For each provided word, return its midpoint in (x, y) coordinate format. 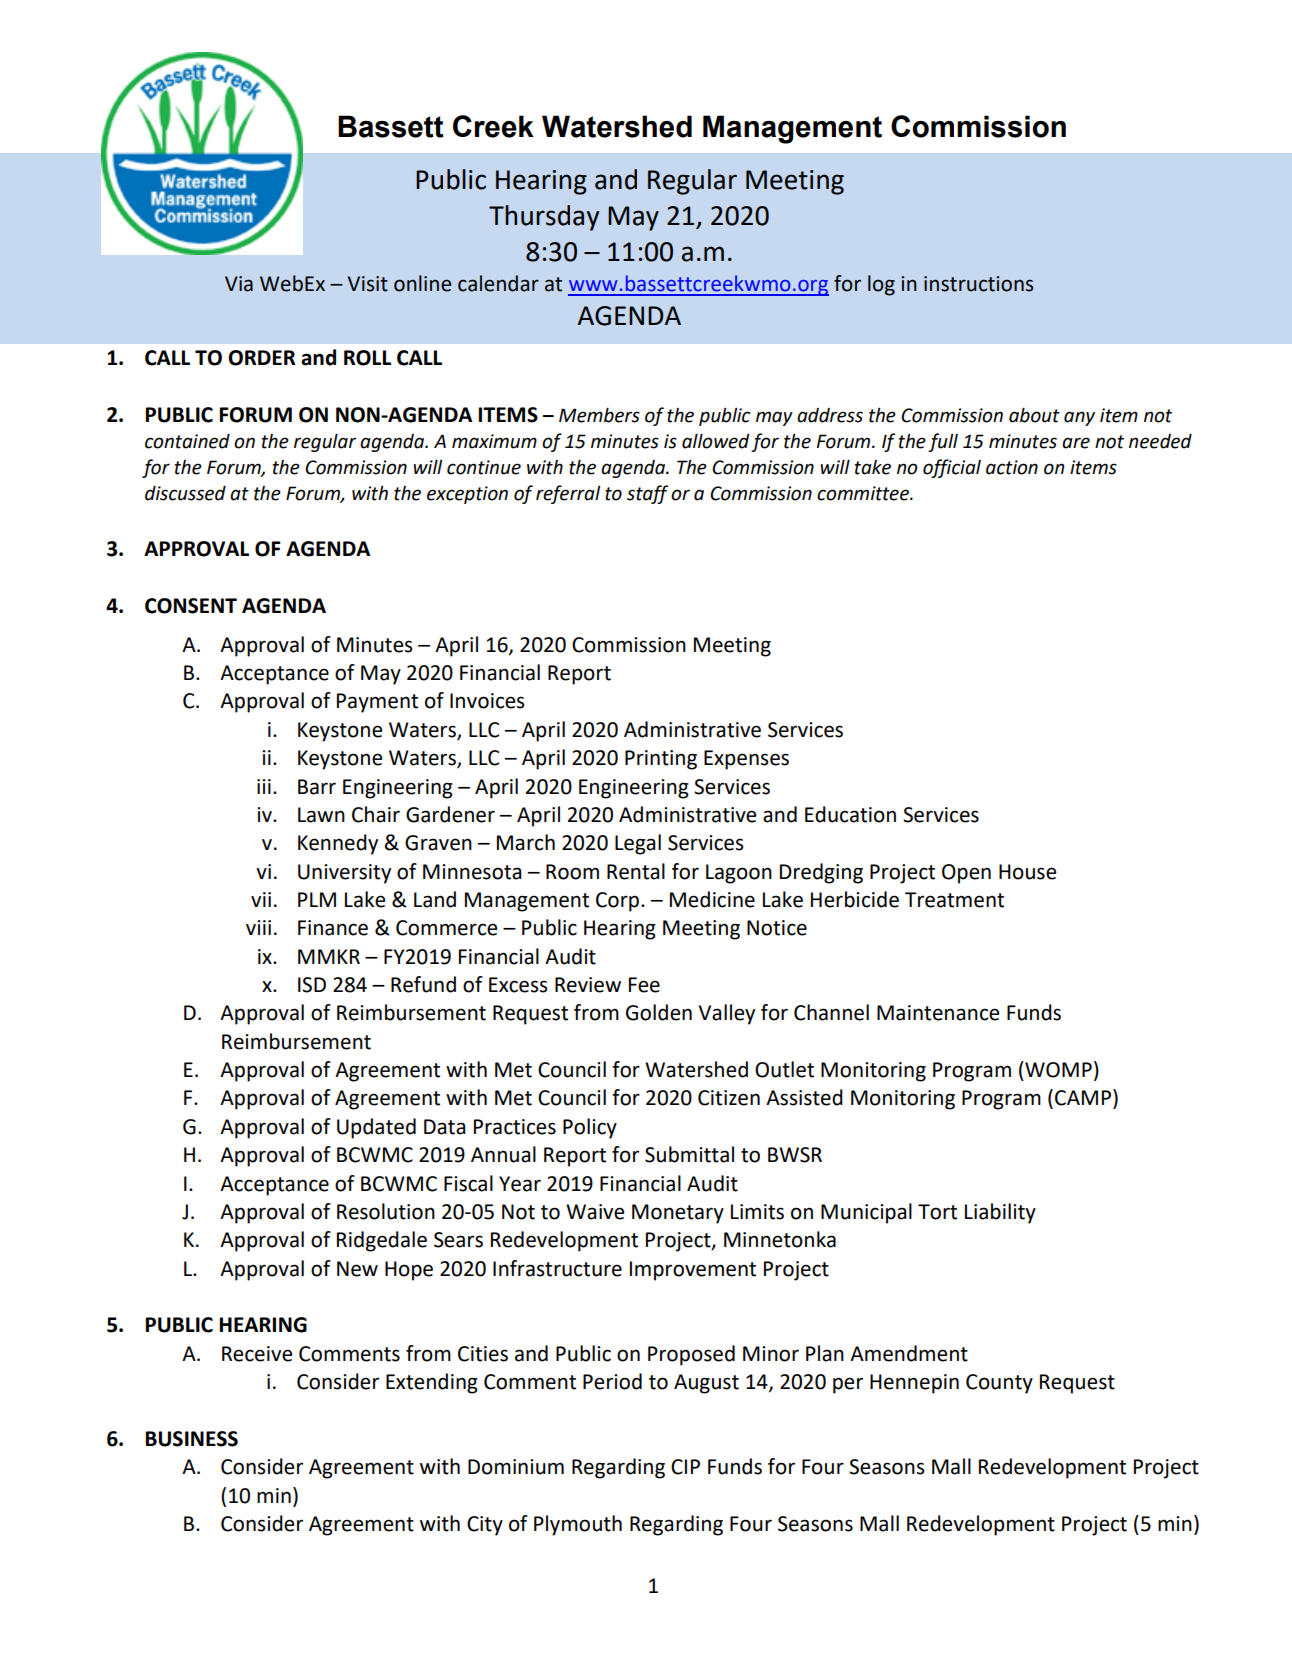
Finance (333, 928)
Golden (659, 1012)
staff (647, 494)
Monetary (678, 1214)
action (1012, 467)
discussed (185, 493)
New (357, 1269)
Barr (317, 787)
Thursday (544, 218)
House (1027, 872)
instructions (978, 284)
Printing (661, 760)
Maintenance (938, 1013)
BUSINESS (192, 1439)
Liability (1000, 1213)
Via (239, 284)
